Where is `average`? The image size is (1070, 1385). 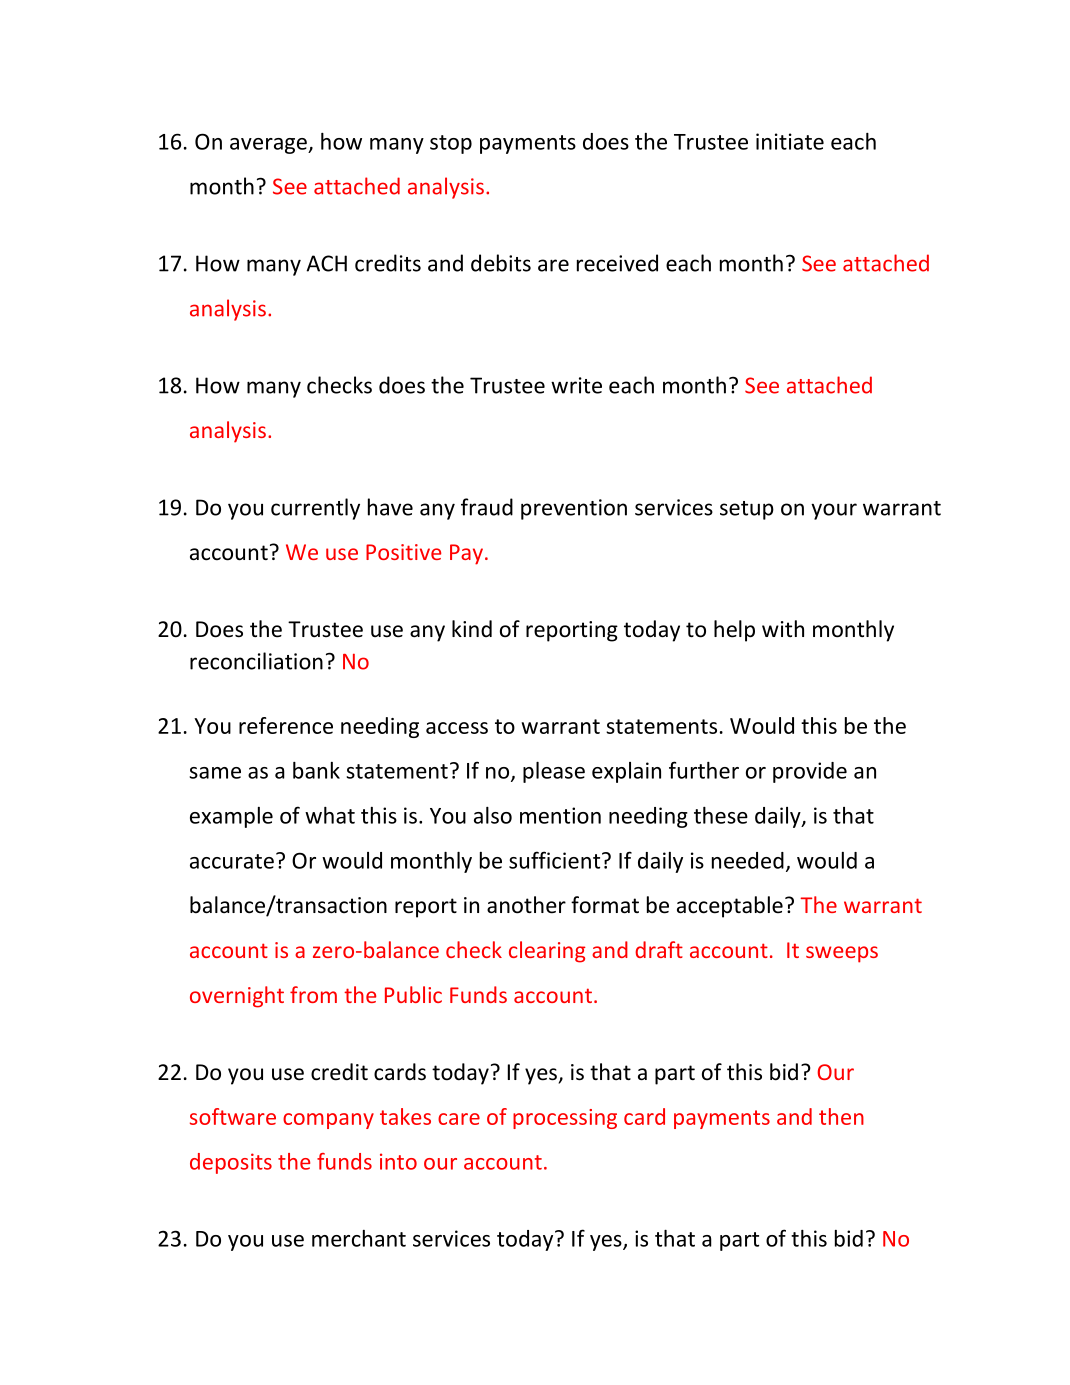
average is located at coordinates (269, 146).
